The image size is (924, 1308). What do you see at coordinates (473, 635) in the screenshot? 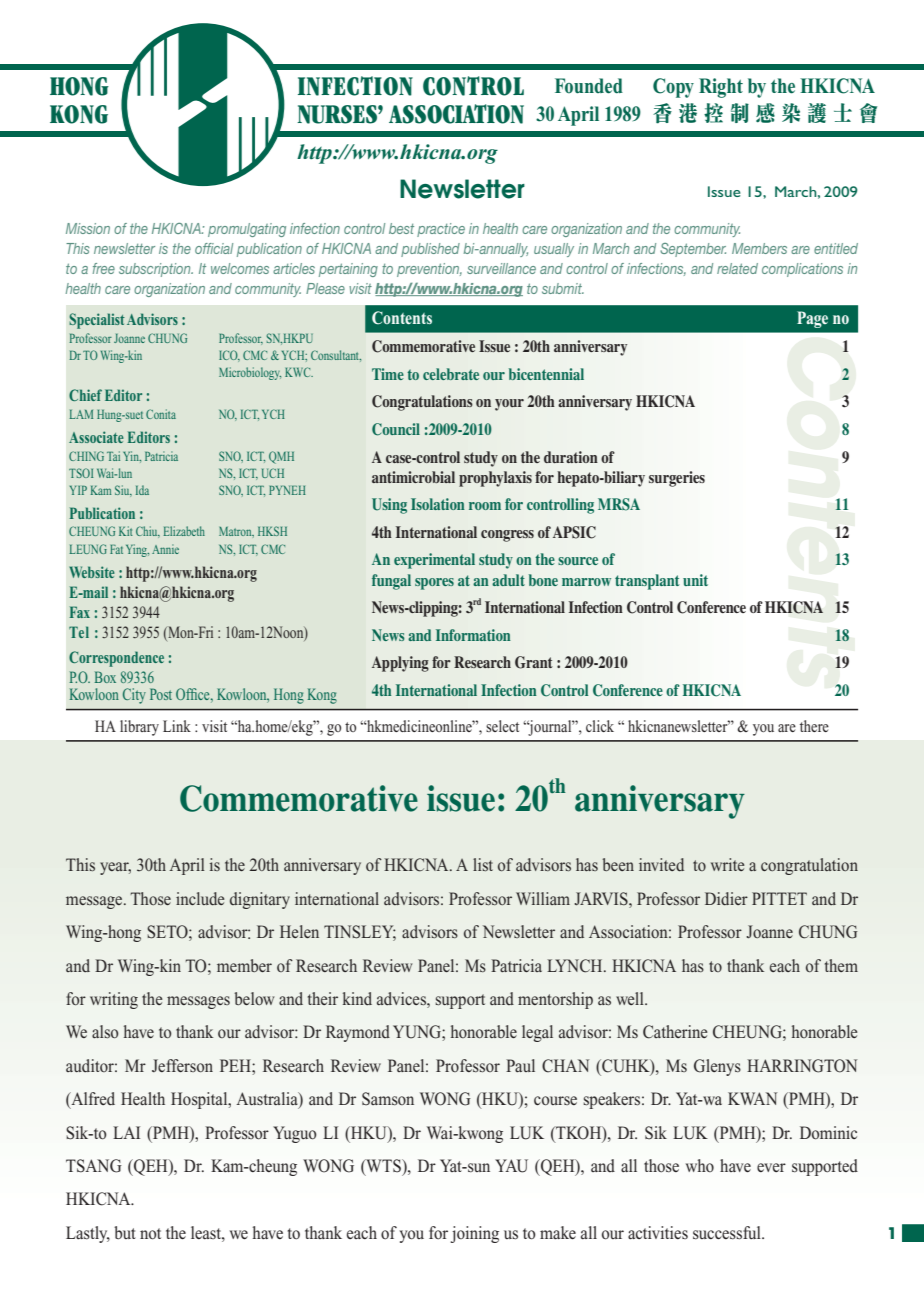
I see `Information` at bounding box center [473, 635].
